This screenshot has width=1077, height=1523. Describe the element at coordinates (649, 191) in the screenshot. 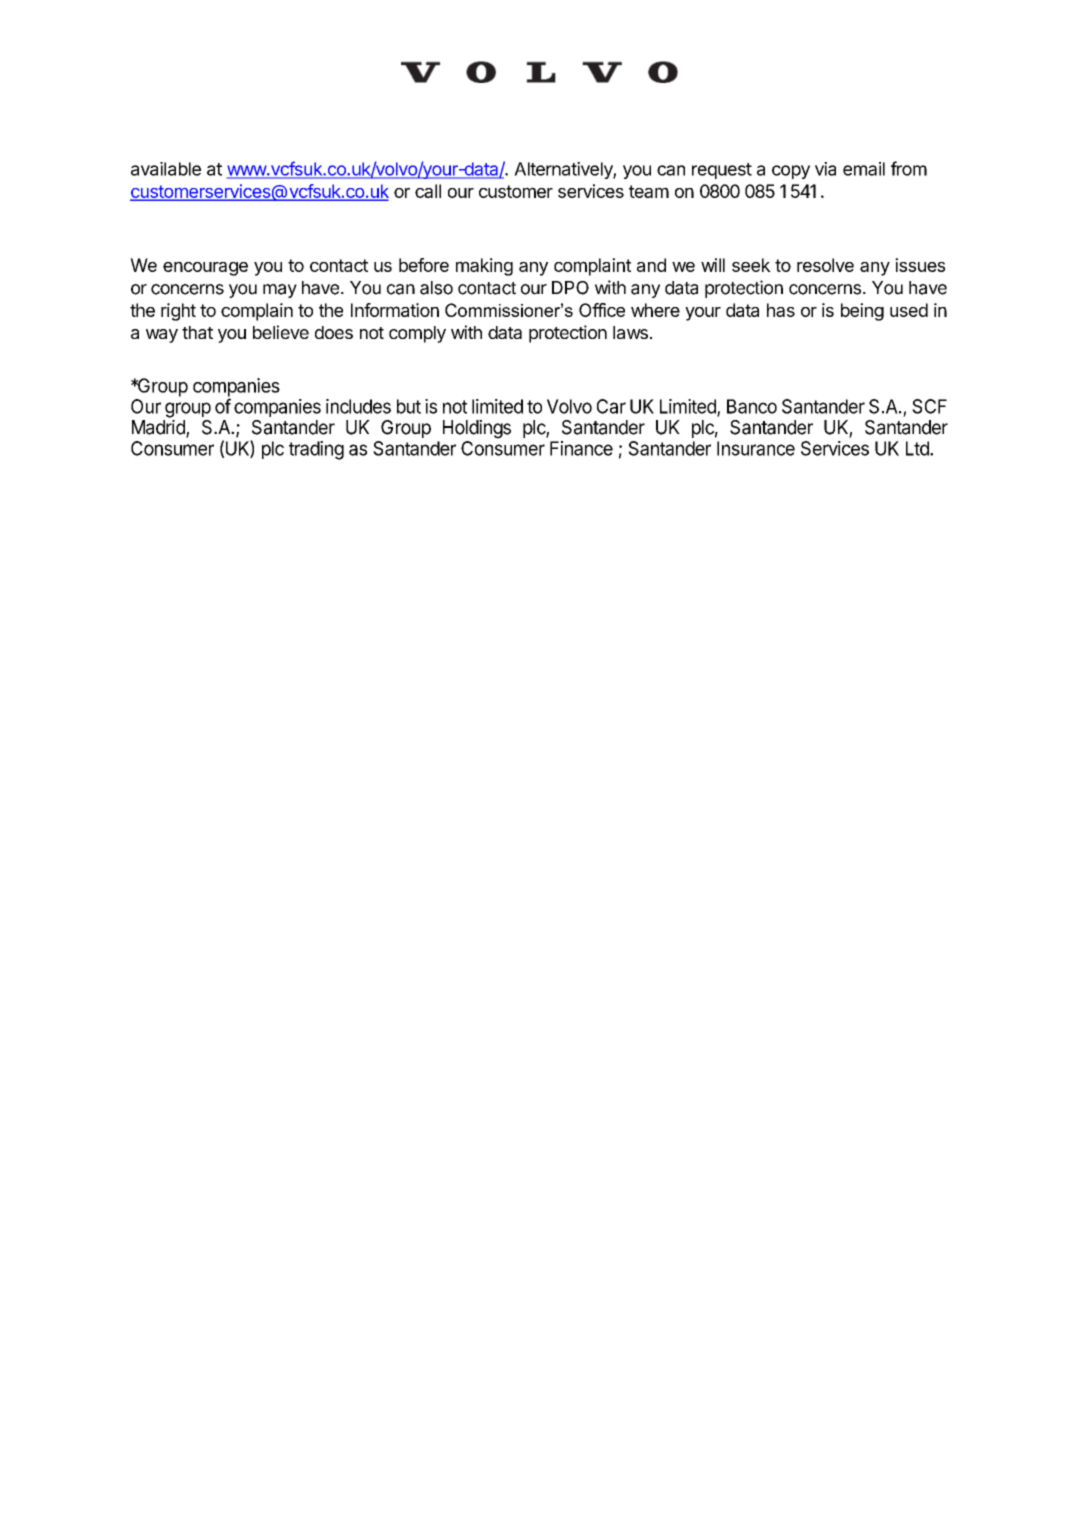

I see `team` at that location.
